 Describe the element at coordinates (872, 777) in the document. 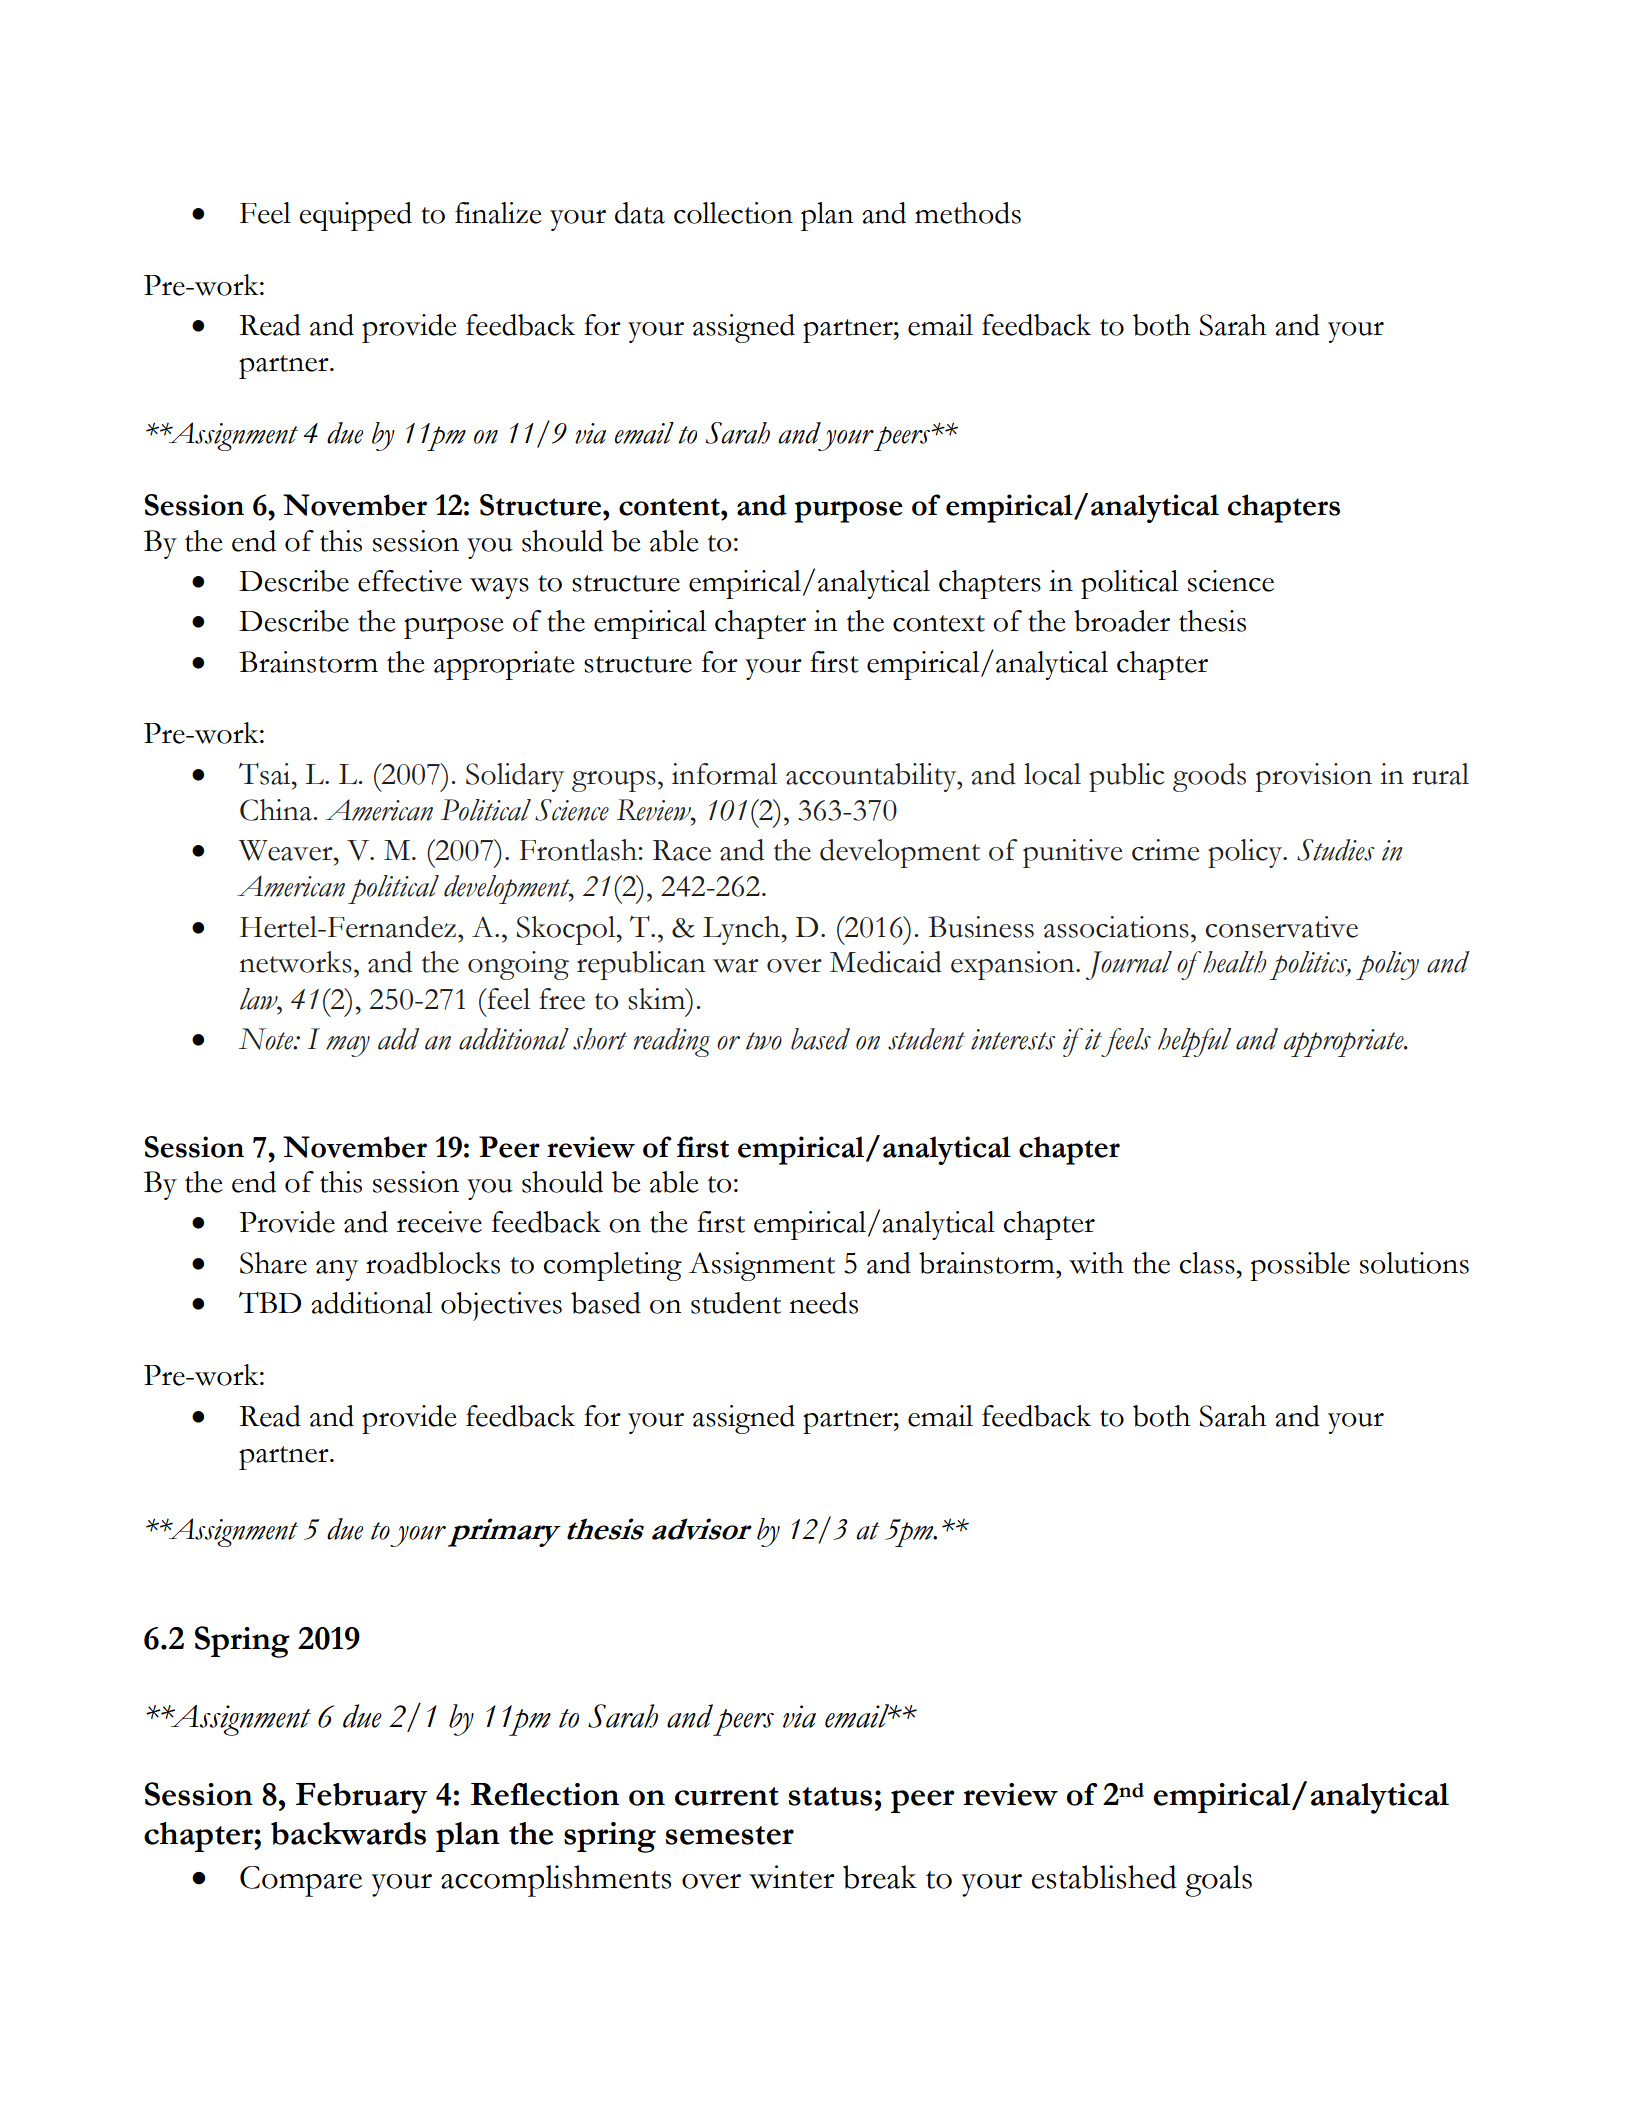

I see `accountability` at that location.
